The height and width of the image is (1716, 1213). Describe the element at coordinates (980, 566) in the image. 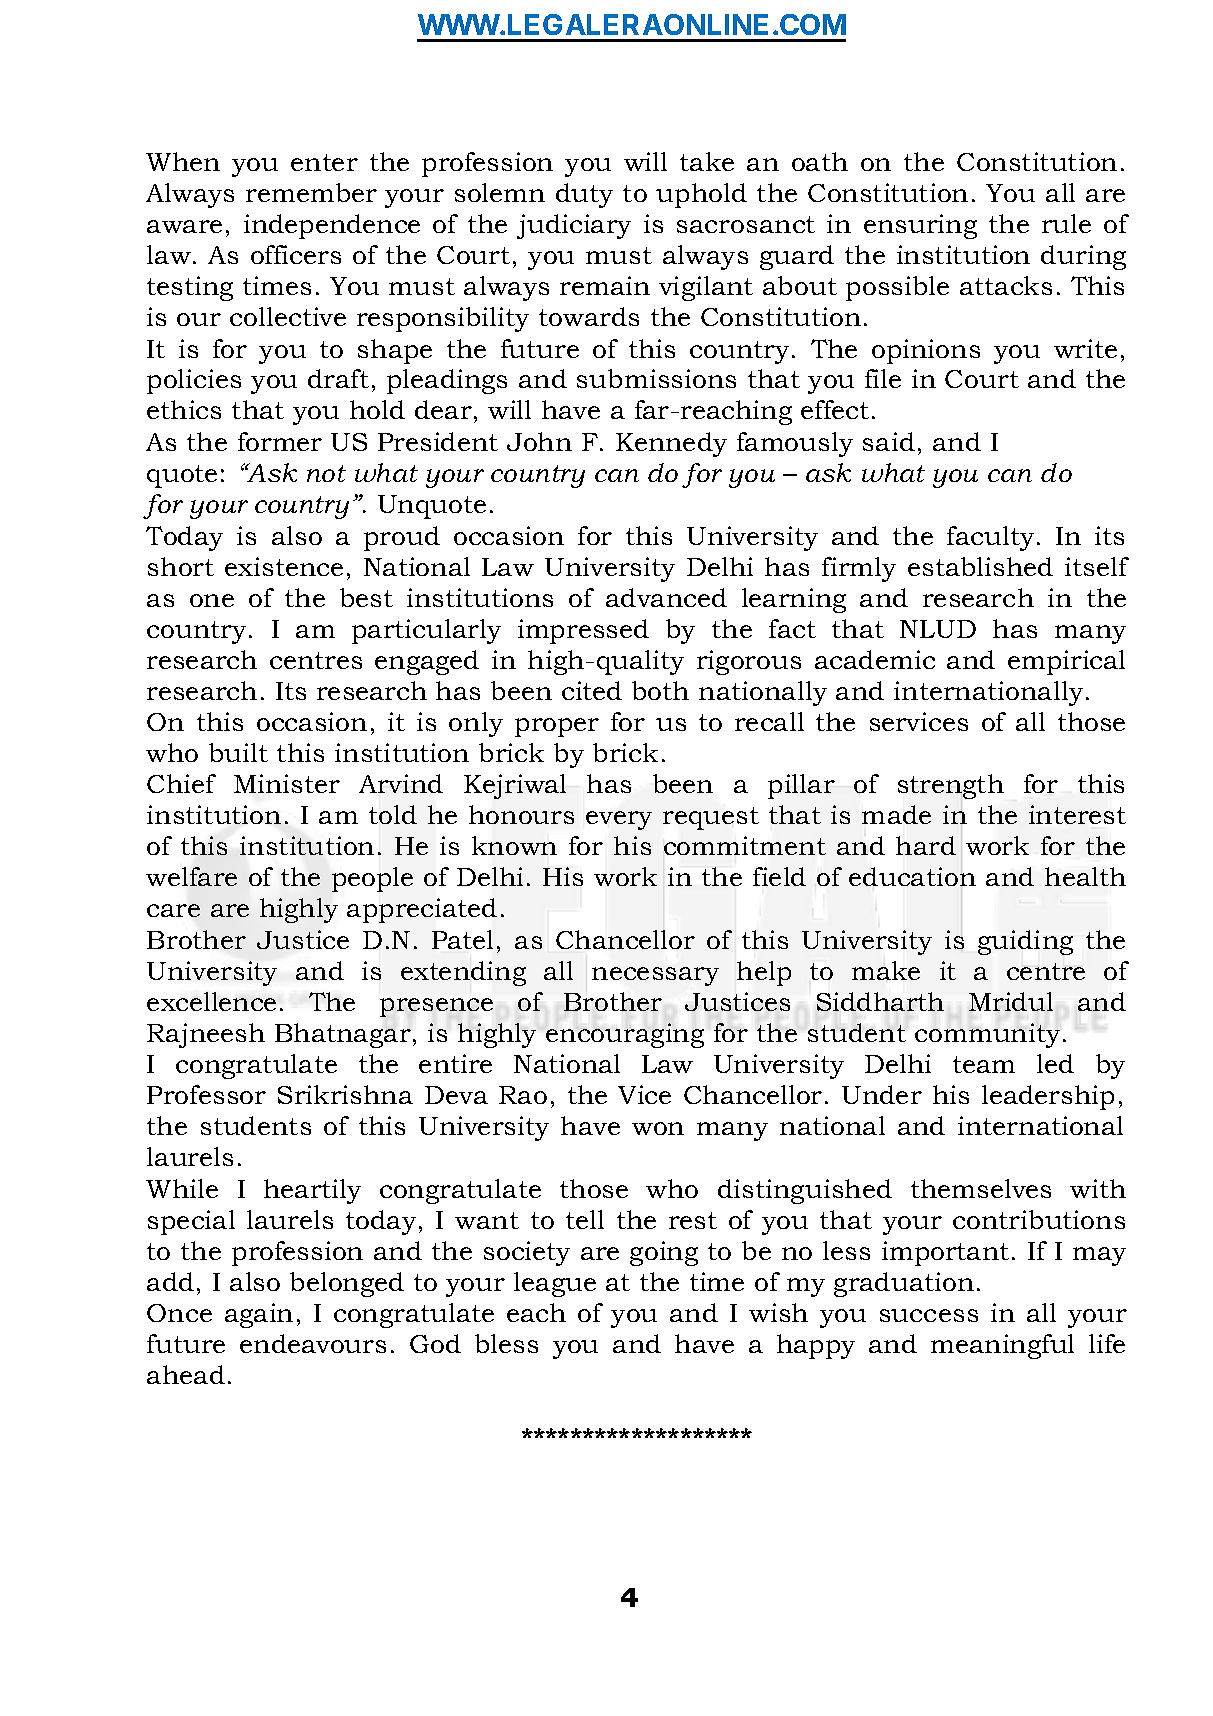

I see `established` at that location.
